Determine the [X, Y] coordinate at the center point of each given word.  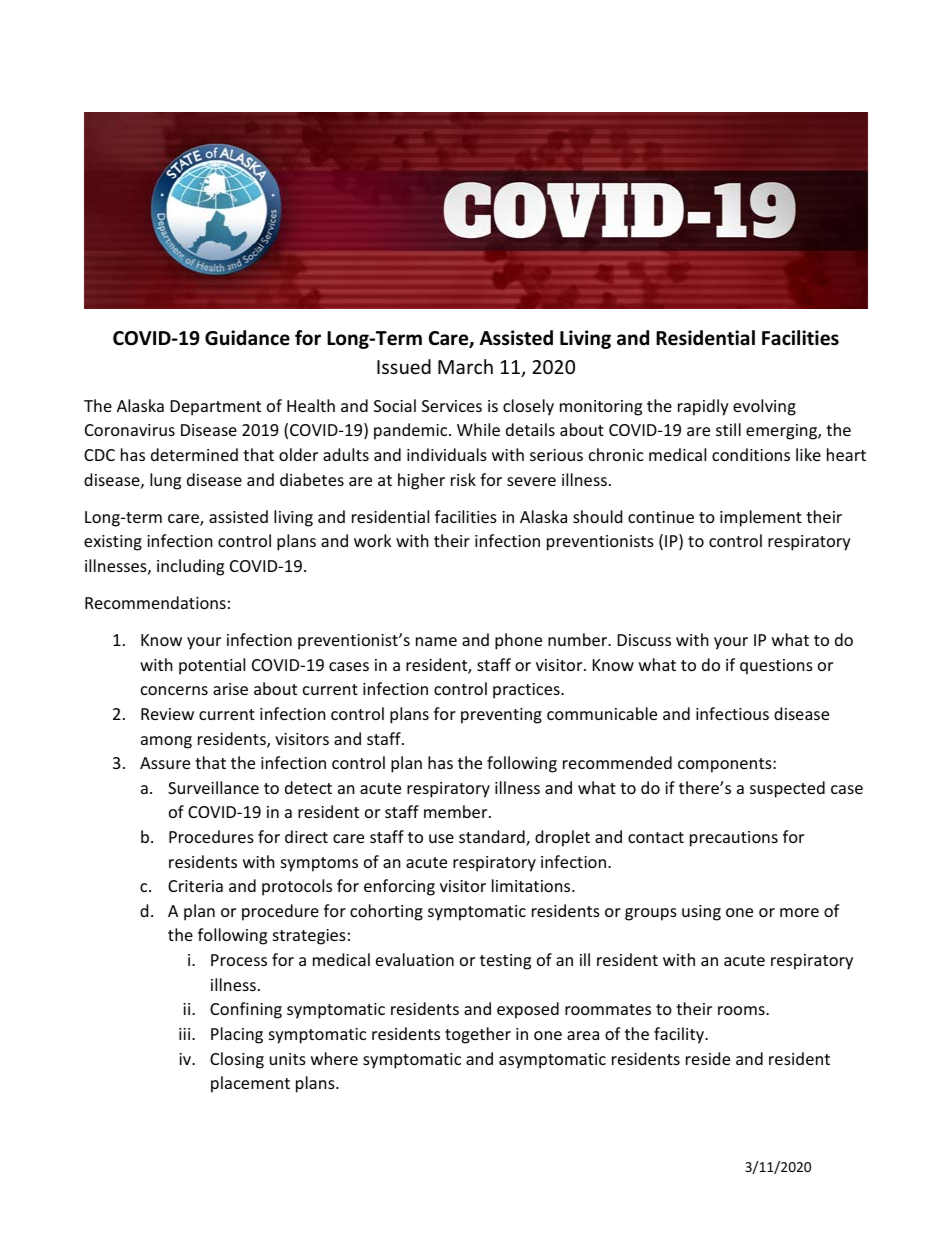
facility [680, 1035]
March [465, 366]
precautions [734, 839]
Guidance [247, 338]
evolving [764, 407]
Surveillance [213, 787]
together [478, 1035]
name [436, 641]
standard [493, 838]
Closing [237, 1060]
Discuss [644, 640]
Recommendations [155, 602]
